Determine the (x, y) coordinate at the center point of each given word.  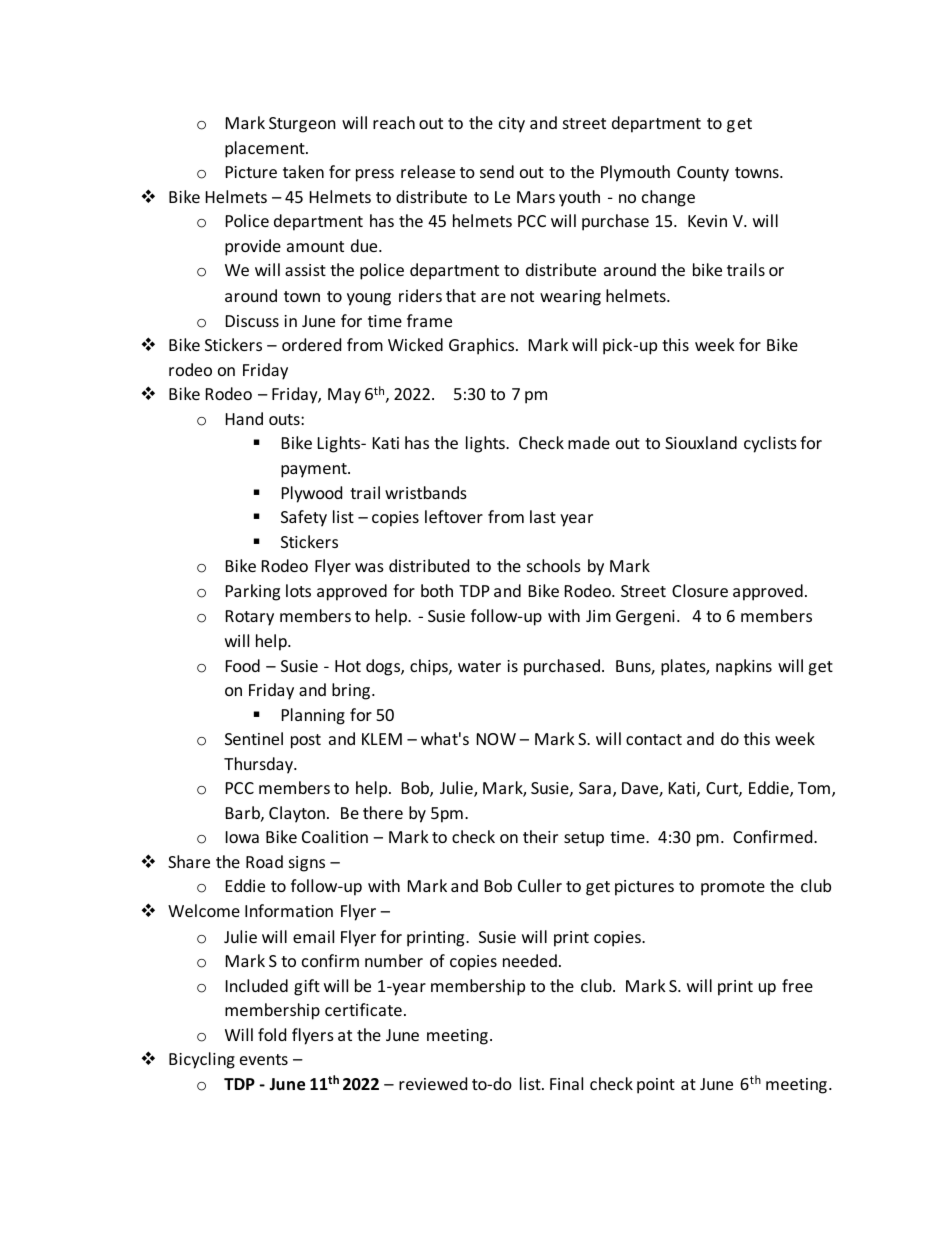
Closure (700, 590)
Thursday (259, 765)
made (589, 442)
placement (266, 149)
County (703, 174)
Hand (244, 418)
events (264, 1059)
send (497, 171)
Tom (815, 789)
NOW (496, 739)
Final (566, 1083)
